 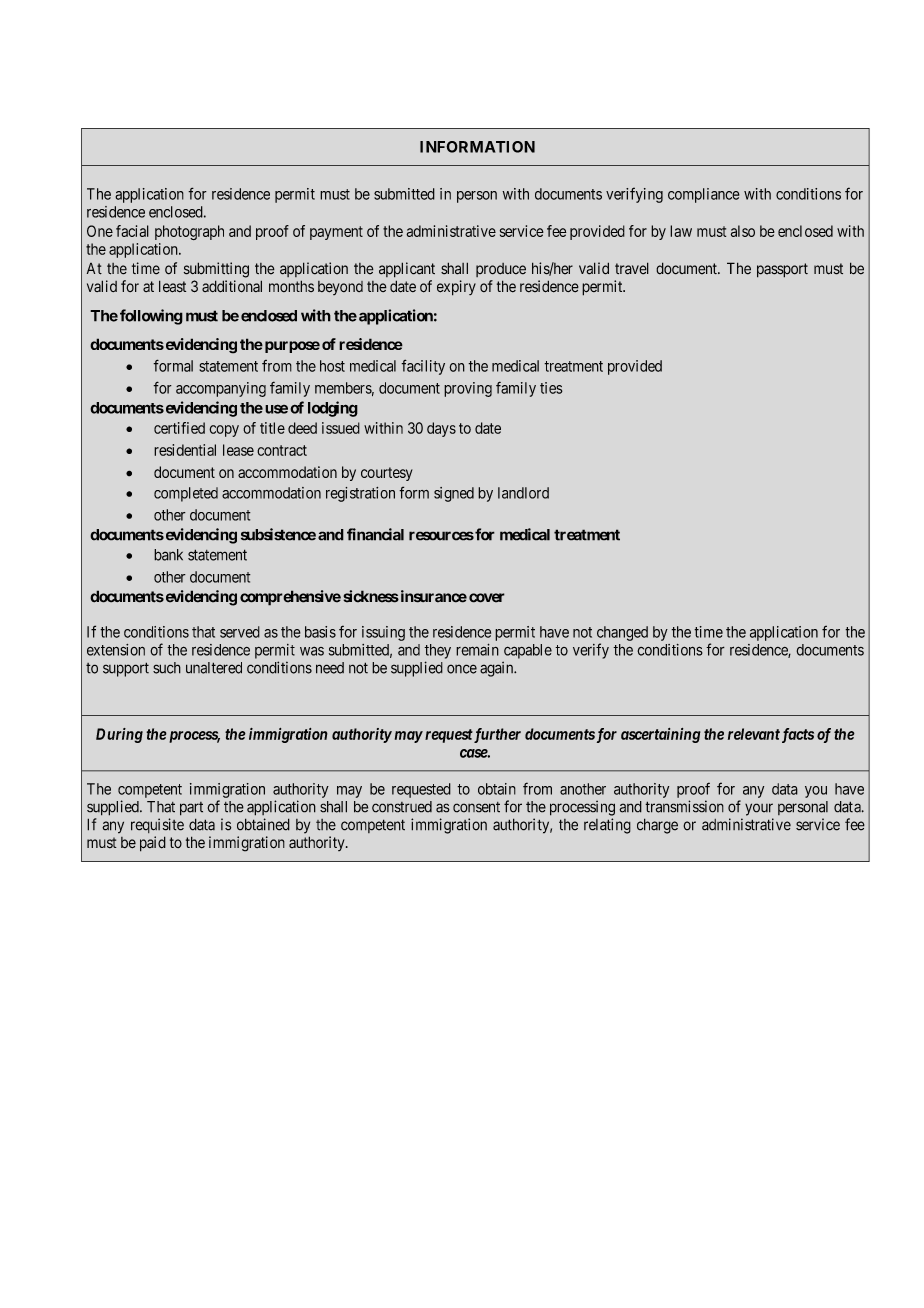 What do you see at coordinates (157, 825) in the screenshot?
I see `requisite` at bounding box center [157, 825].
